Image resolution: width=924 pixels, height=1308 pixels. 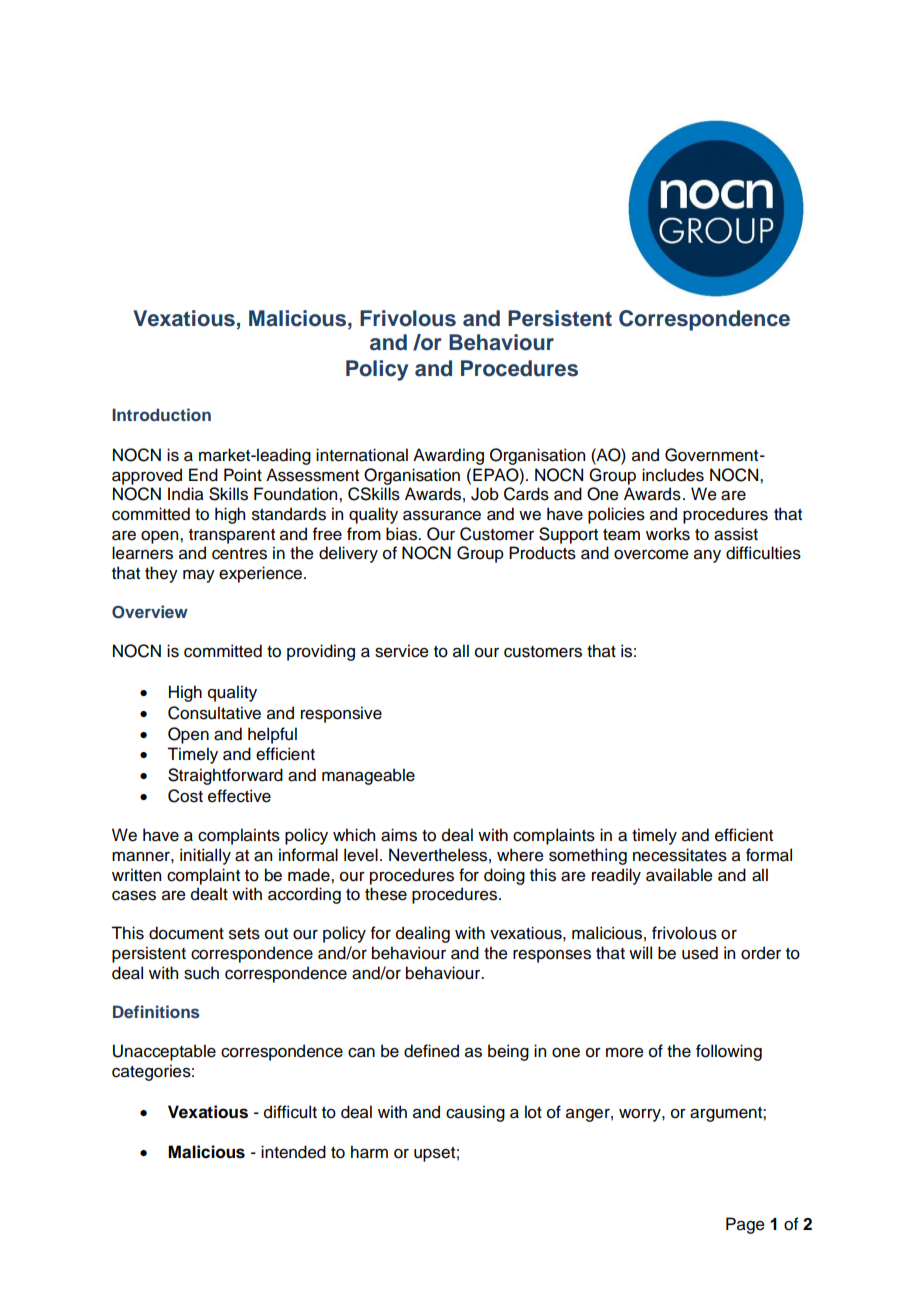 What do you see at coordinates (156, 1011) in the screenshot?
I see `Definitions` at bounding box center [156, 1011].
